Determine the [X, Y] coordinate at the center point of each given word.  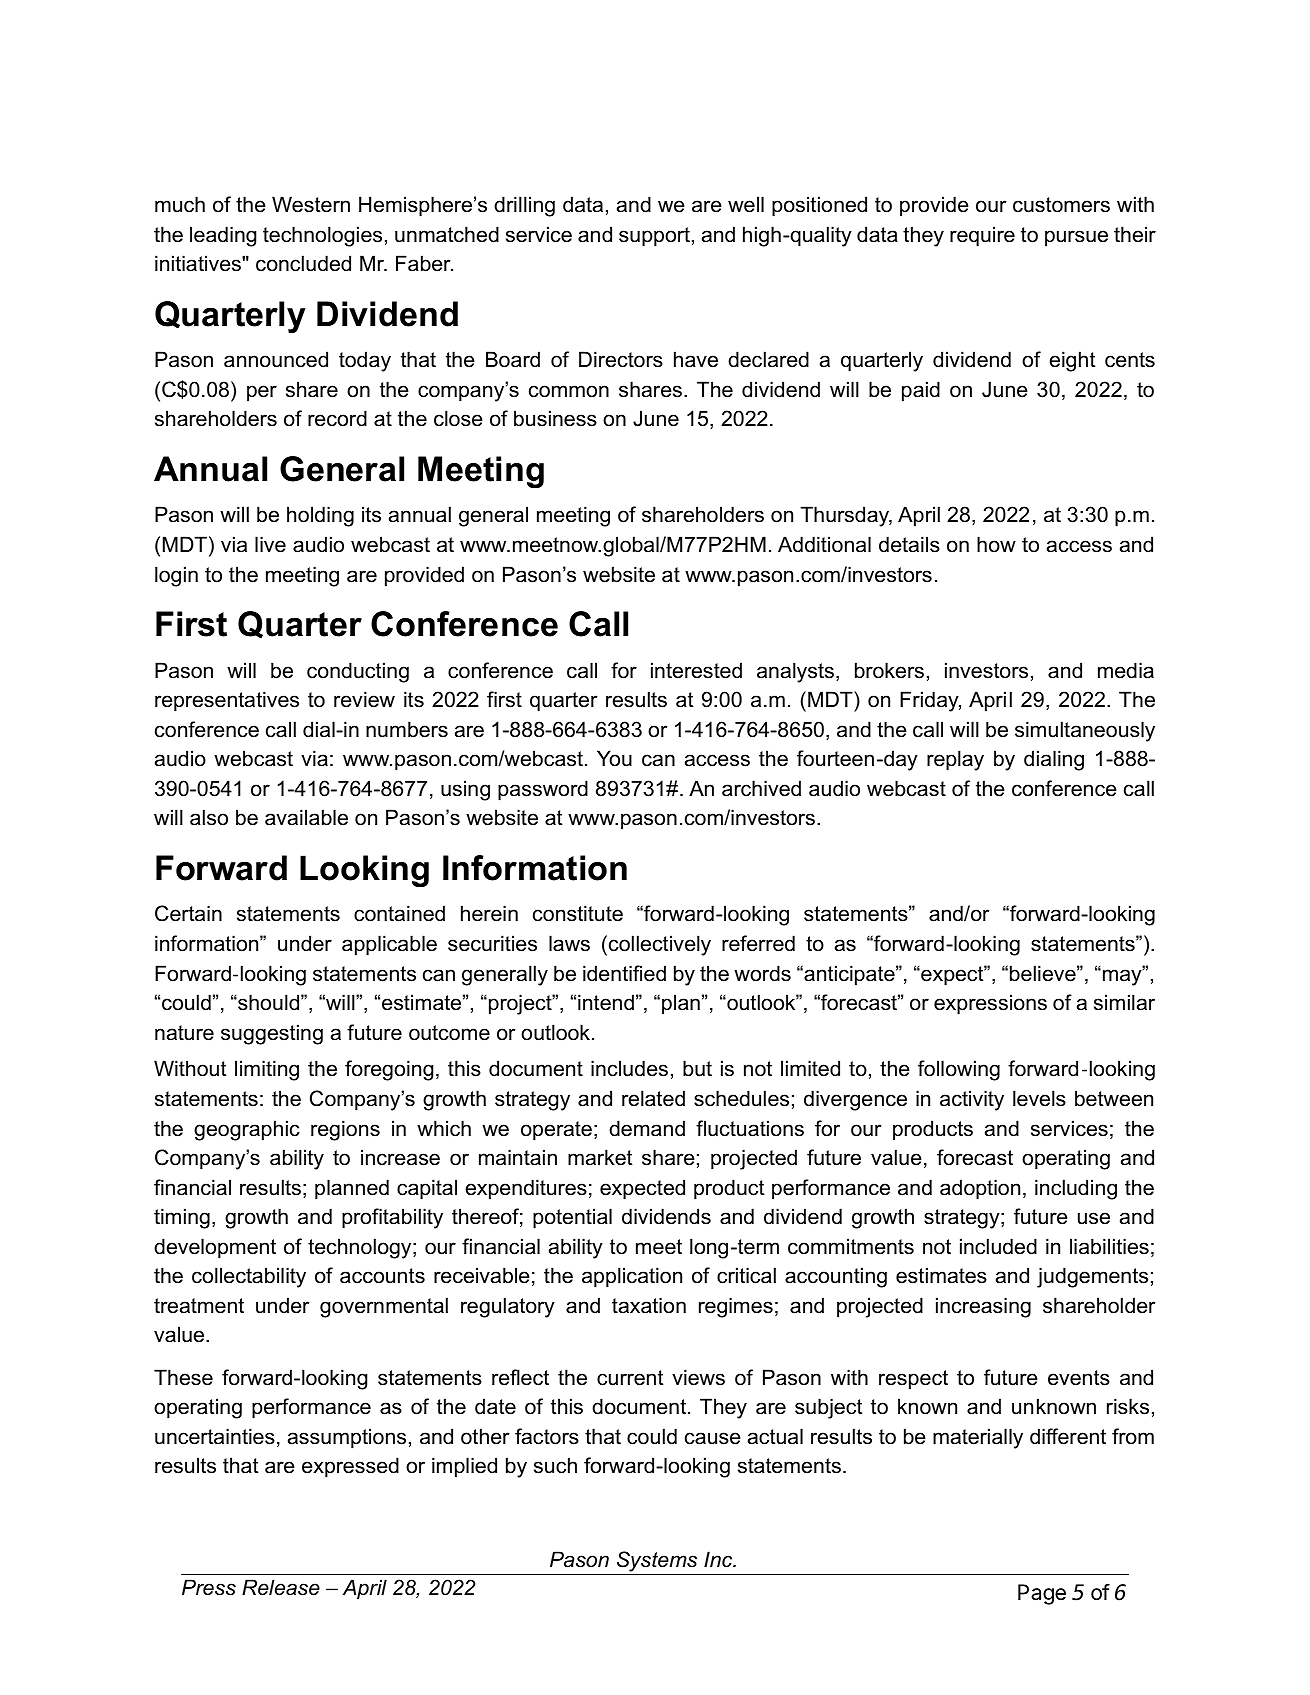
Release [281, 1587]
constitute [578, 913]
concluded [303, 263]
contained [399, 913]
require [982, 236]
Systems [657, 1561]
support [654, 237]
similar [1124, 1002]
